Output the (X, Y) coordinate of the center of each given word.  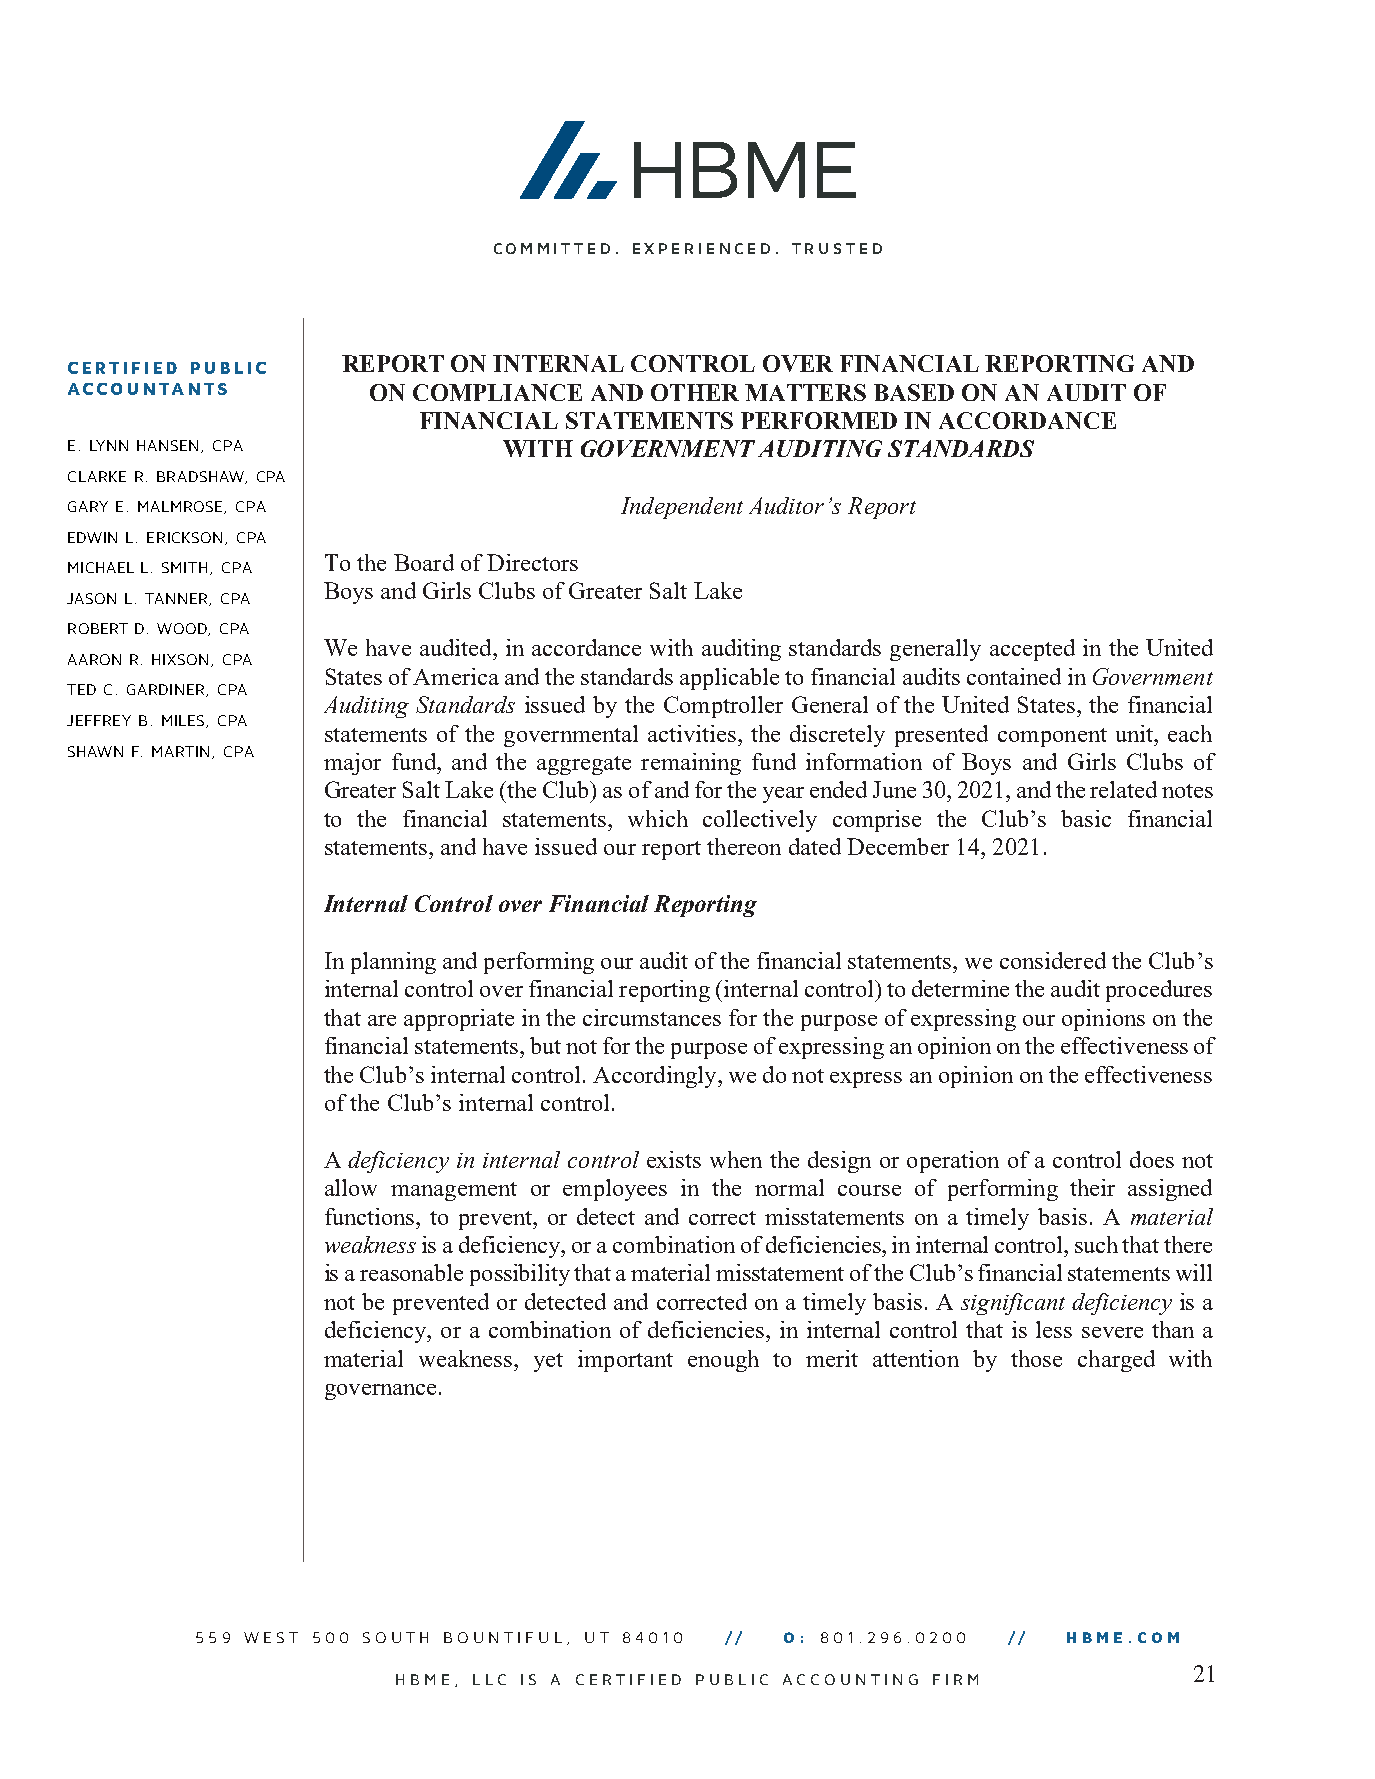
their (1092, 1187)
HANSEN (169, 446)
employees (615, 1190)
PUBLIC (732, 1679)
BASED (914, 392)
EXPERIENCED (701, 248)
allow (351, 1187)
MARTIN (182, 752)
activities (692, 733)
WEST (271, 1637)
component (1052, 737)
